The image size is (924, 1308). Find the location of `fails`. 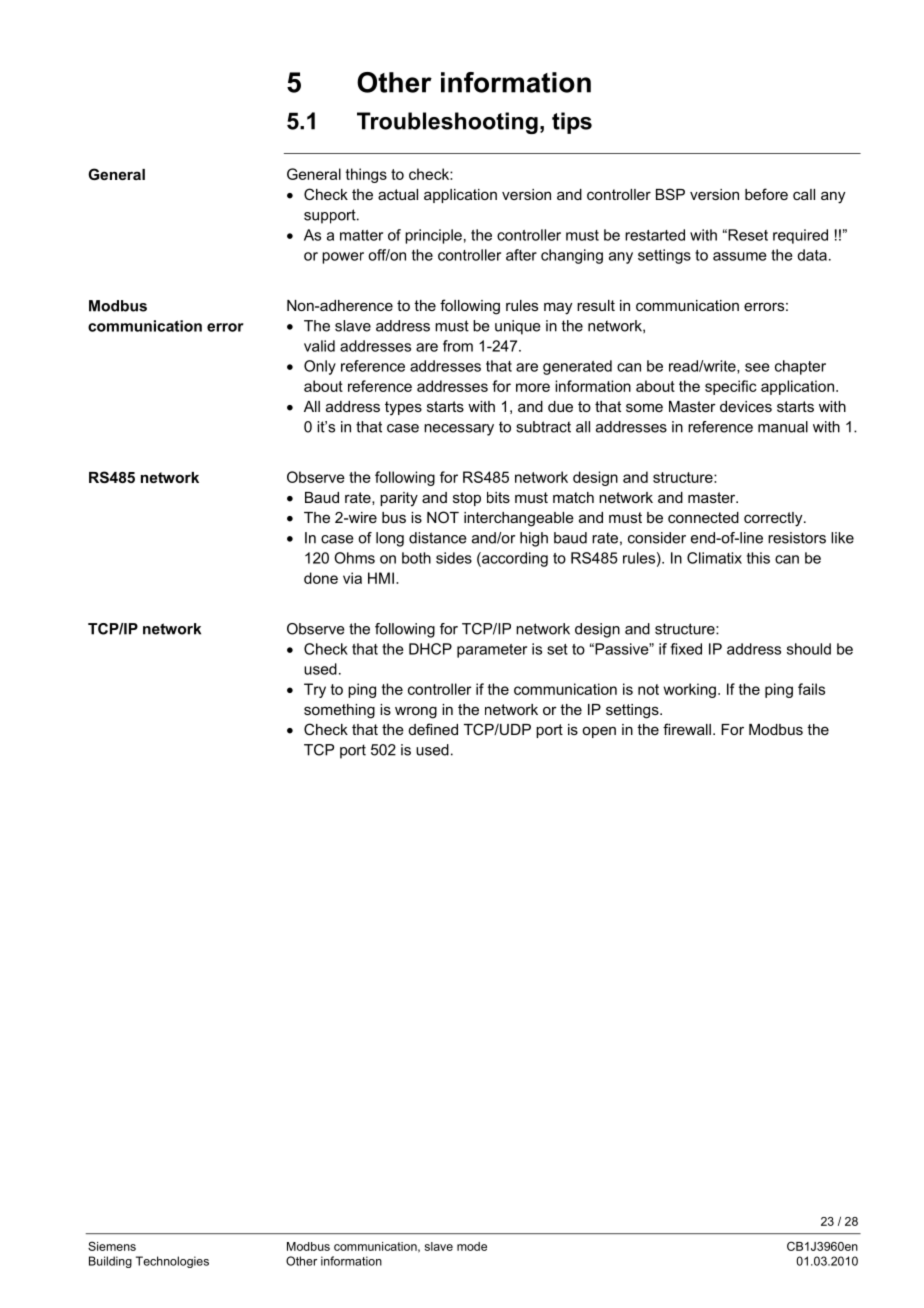

fails is located at coordinates (811, 689).
